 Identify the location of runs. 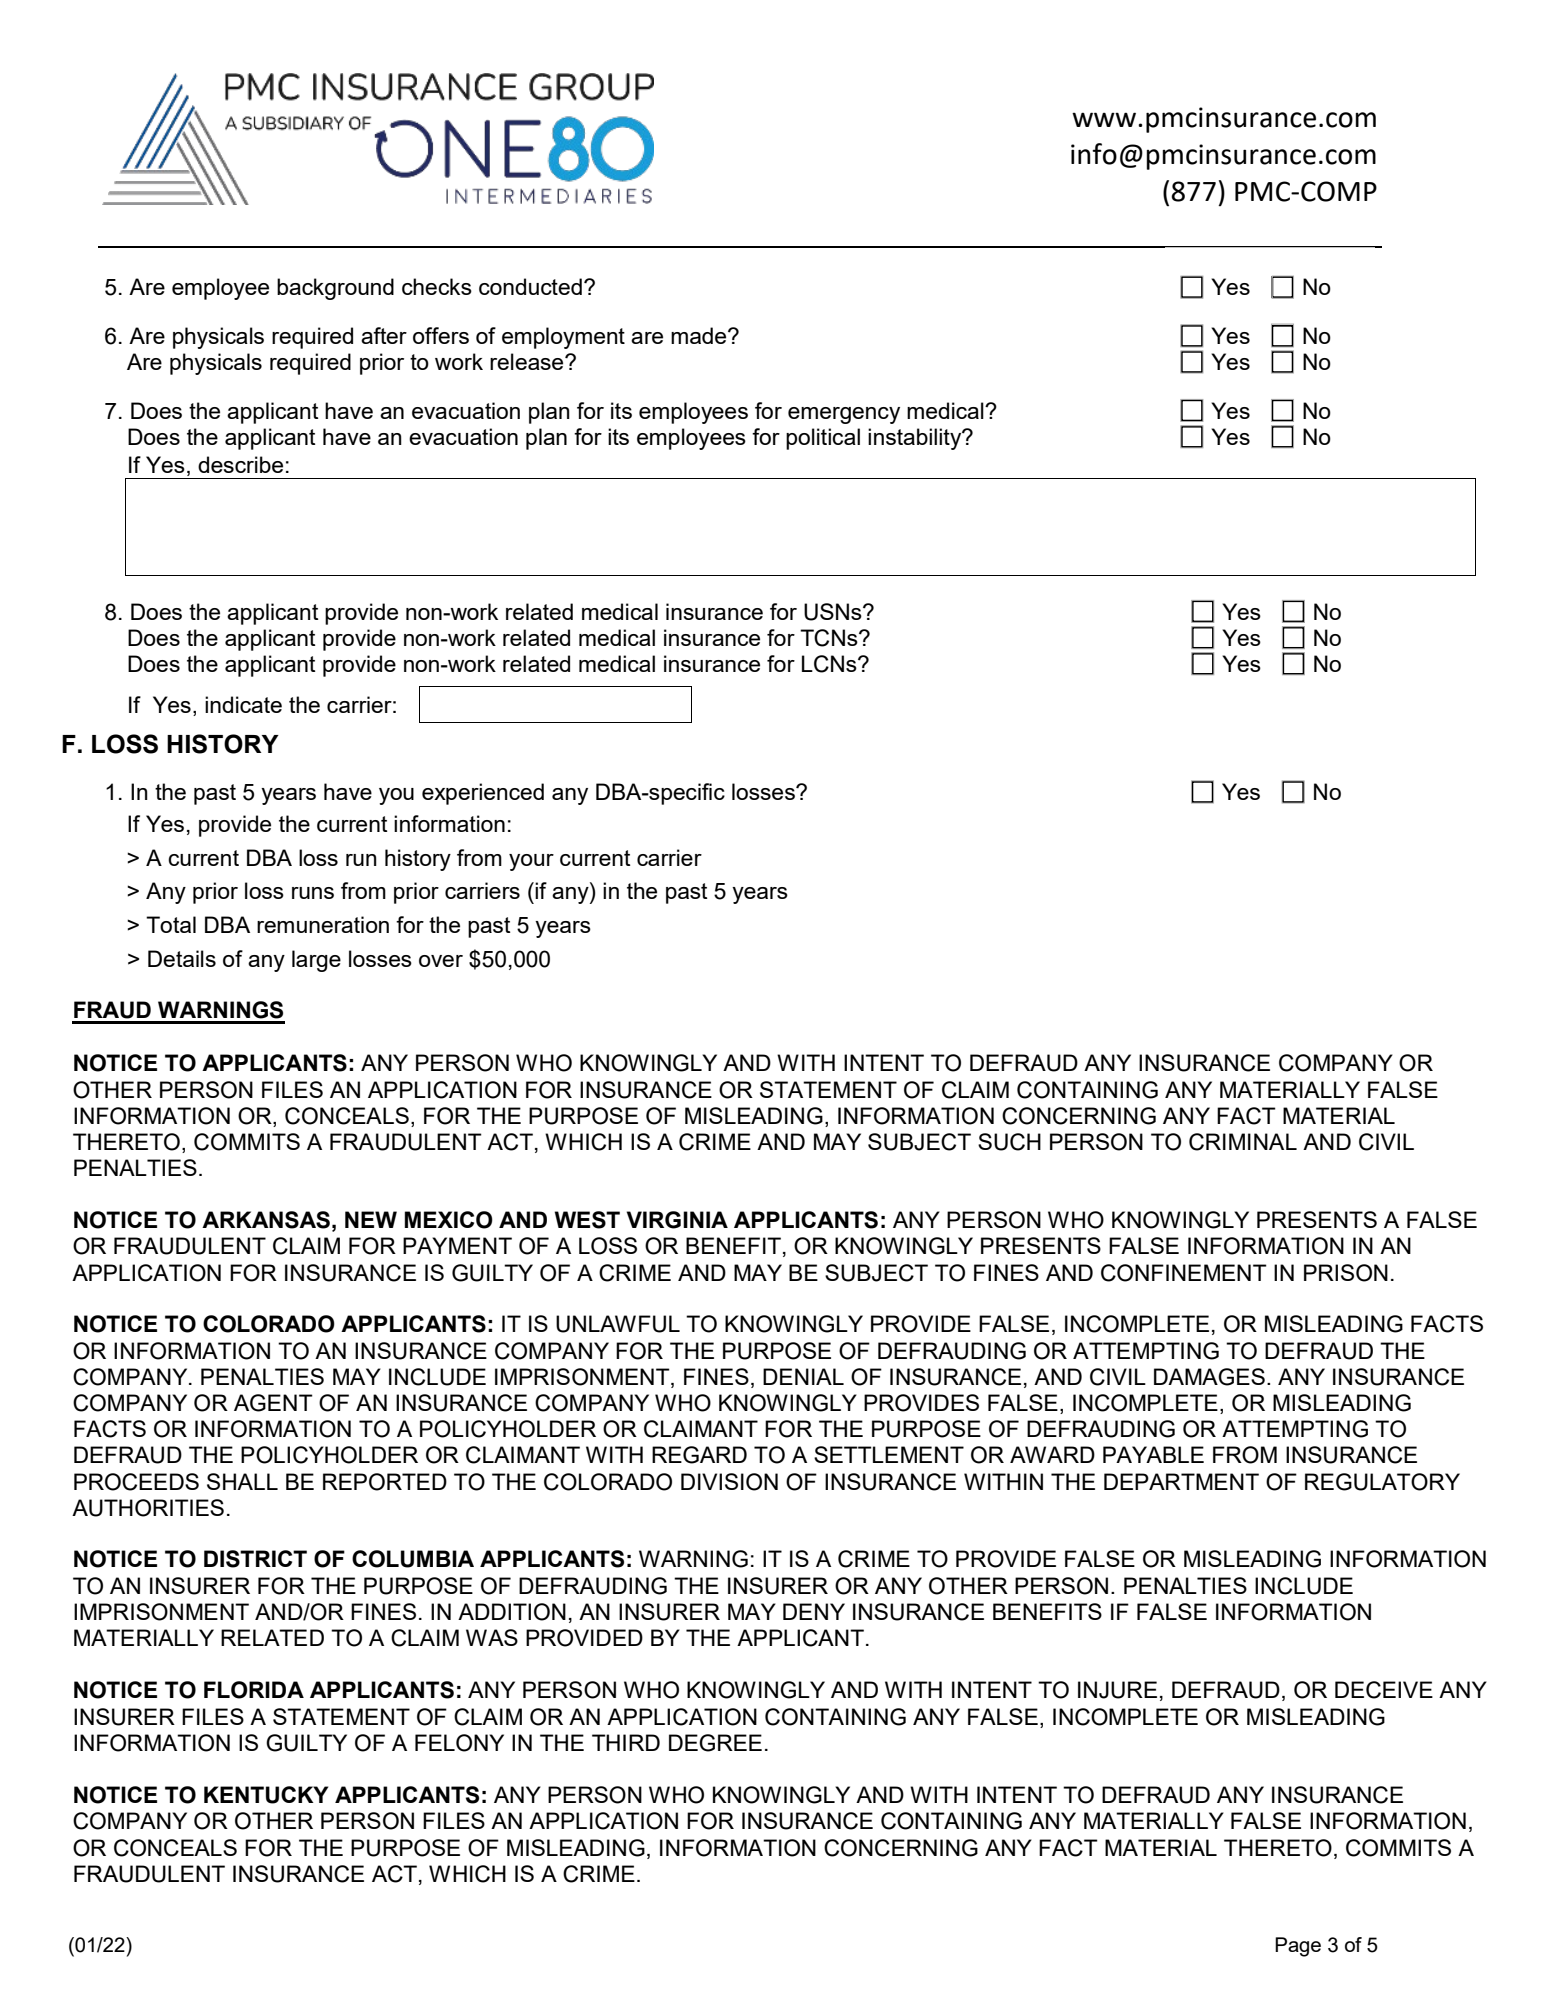
(313, 893).
